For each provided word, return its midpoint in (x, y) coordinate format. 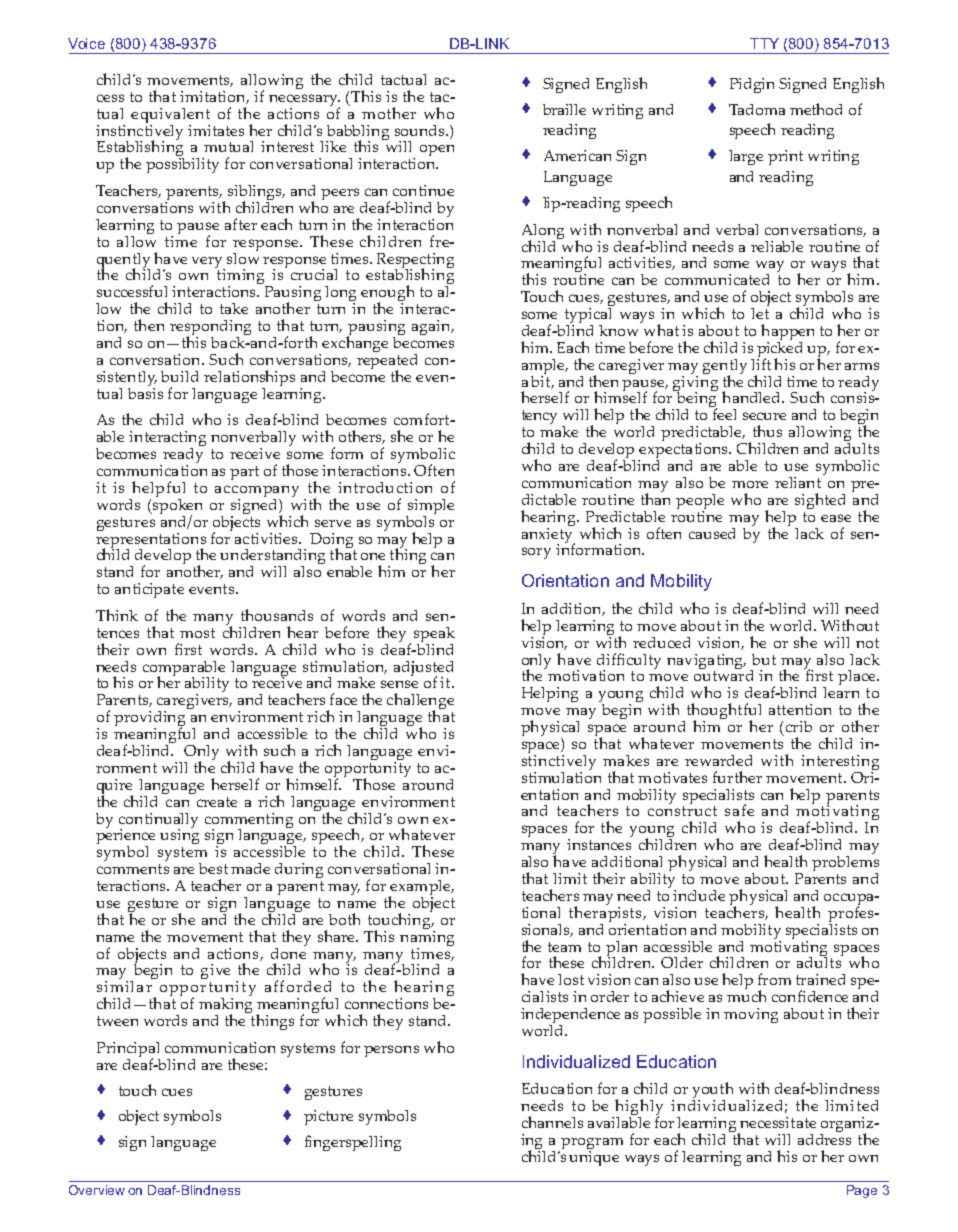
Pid (740, 83)
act (173, 437)
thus (767, 431)
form (347, 453)
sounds (421, 130)
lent (196, 113)
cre (206, 803)
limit (570, 878)
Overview (97, 1190)
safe (739, 810)
